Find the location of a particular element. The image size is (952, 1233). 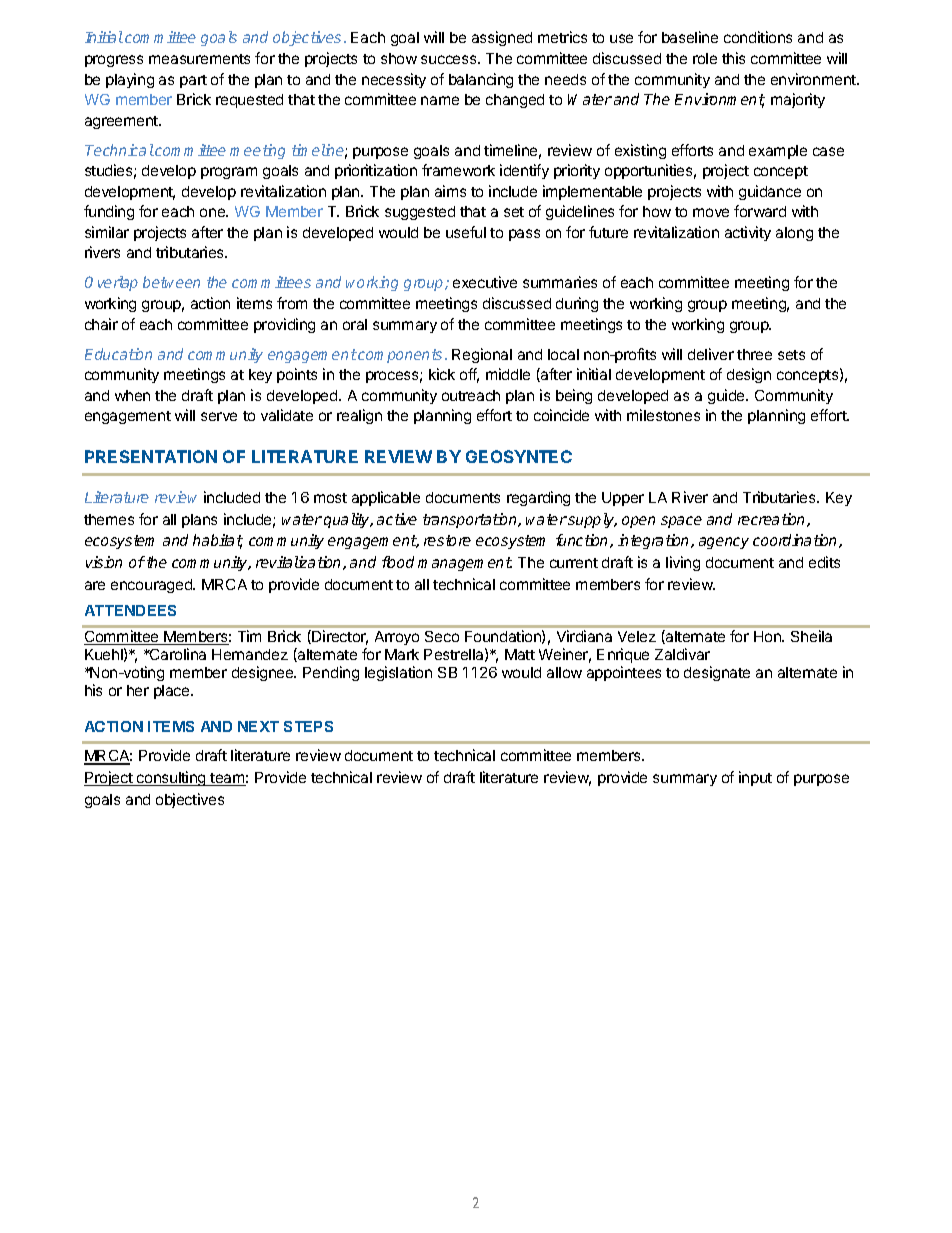

management is located at coordinates (465, 564).
